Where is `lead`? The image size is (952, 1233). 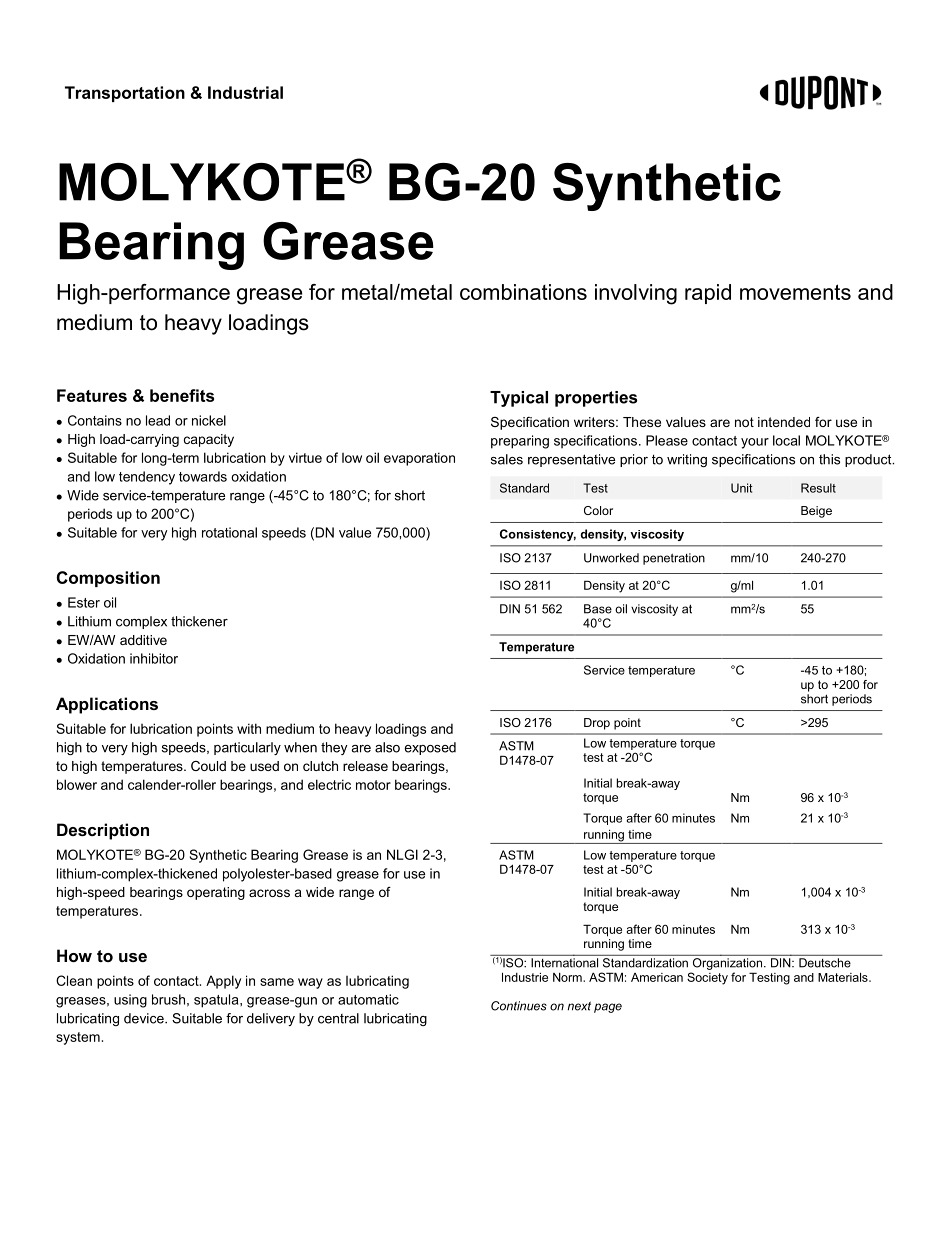 lead is located at coordinates (158, 420).
